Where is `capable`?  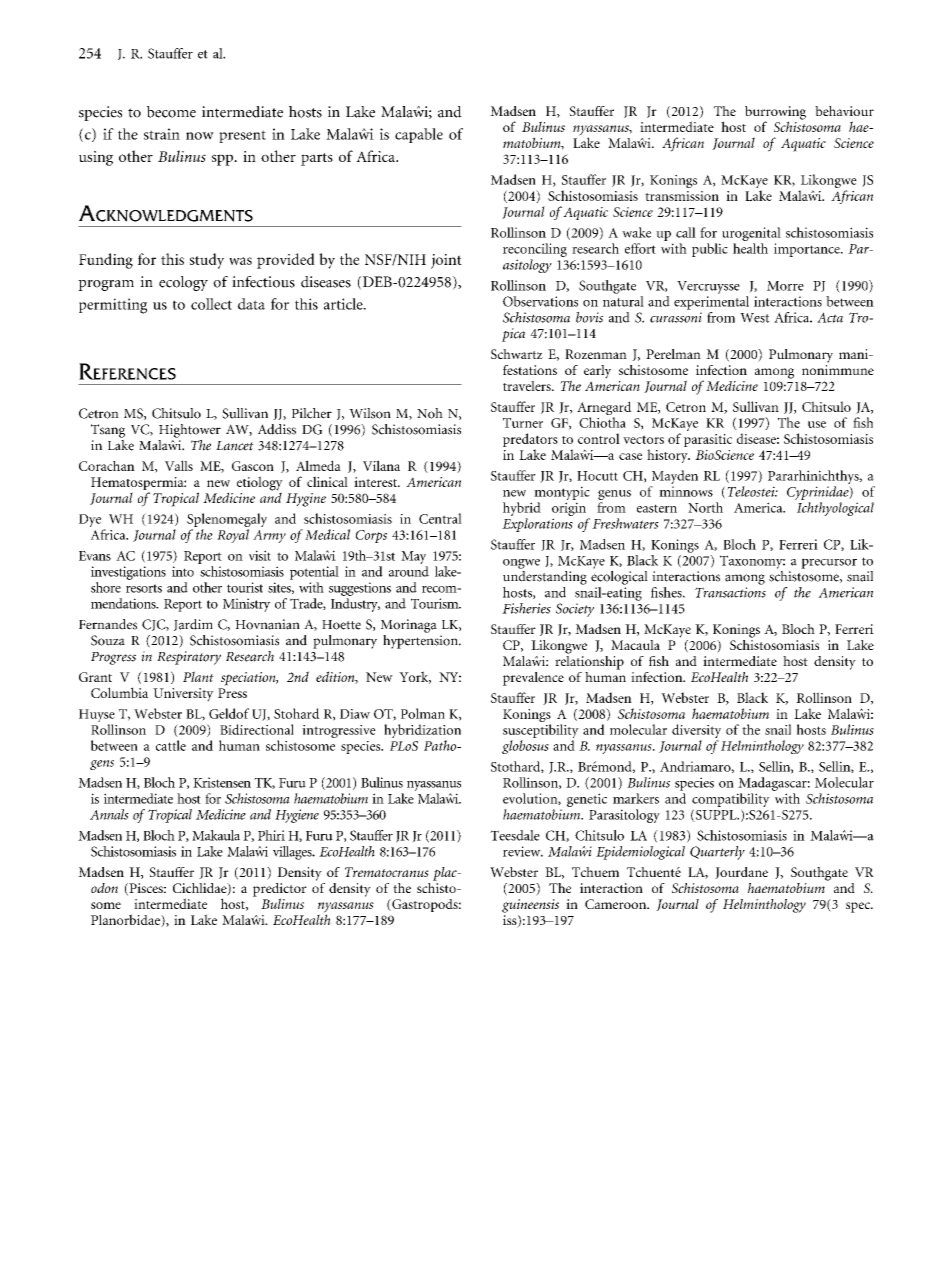 capable is located at coordinates (419, 135).
